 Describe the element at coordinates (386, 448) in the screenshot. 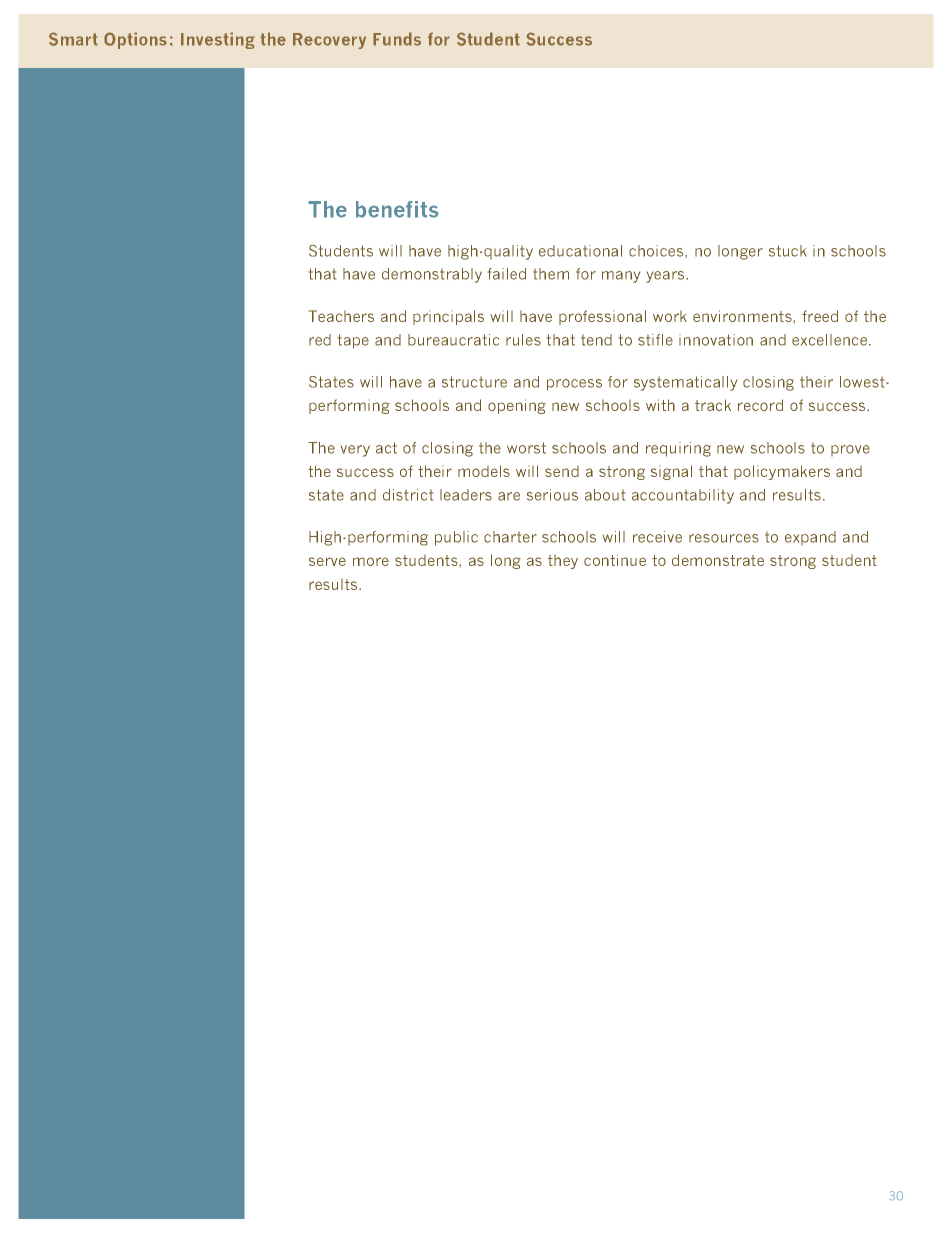

I see `act` at that location.
